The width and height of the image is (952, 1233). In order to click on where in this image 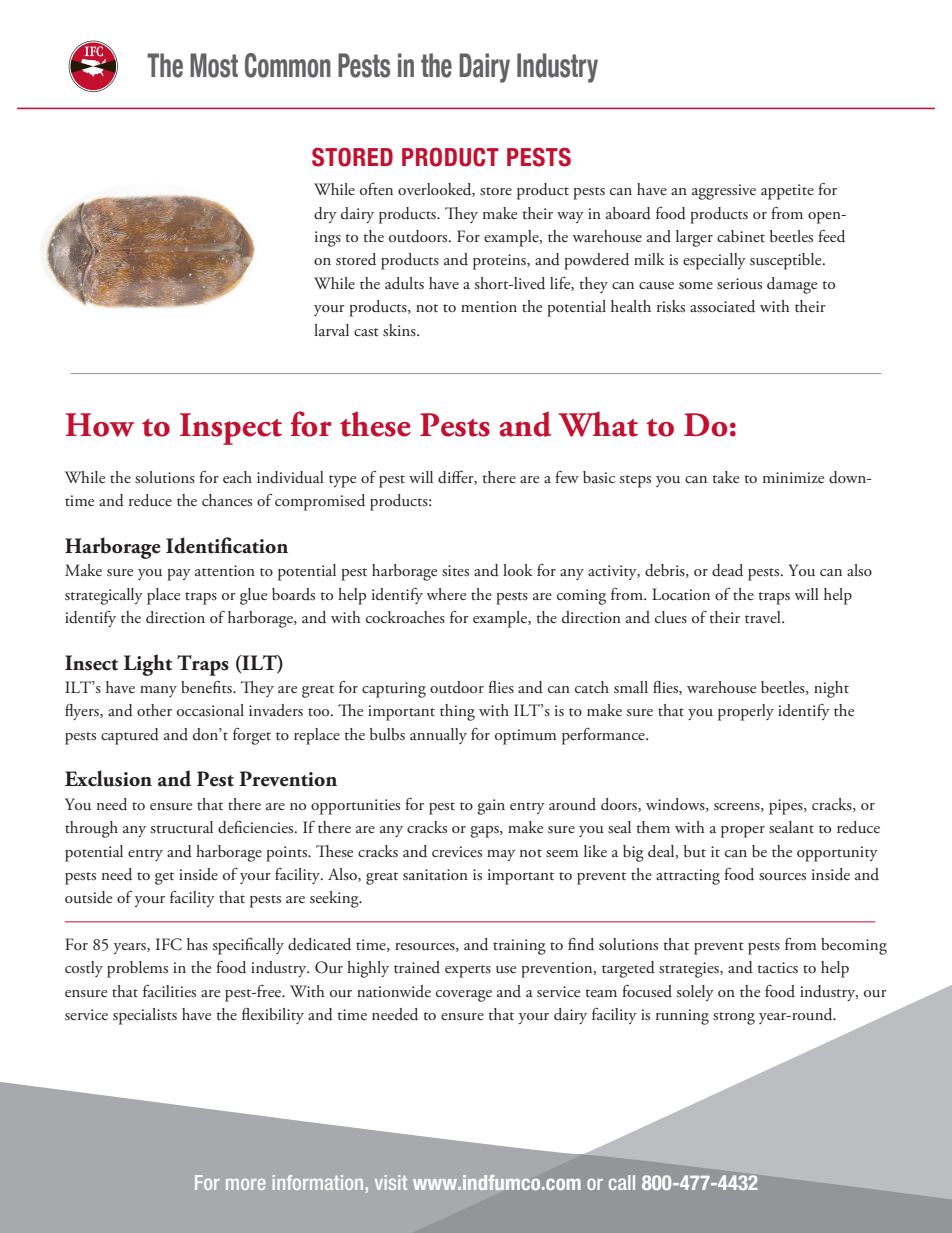, I will do `click(446, 594)`.
